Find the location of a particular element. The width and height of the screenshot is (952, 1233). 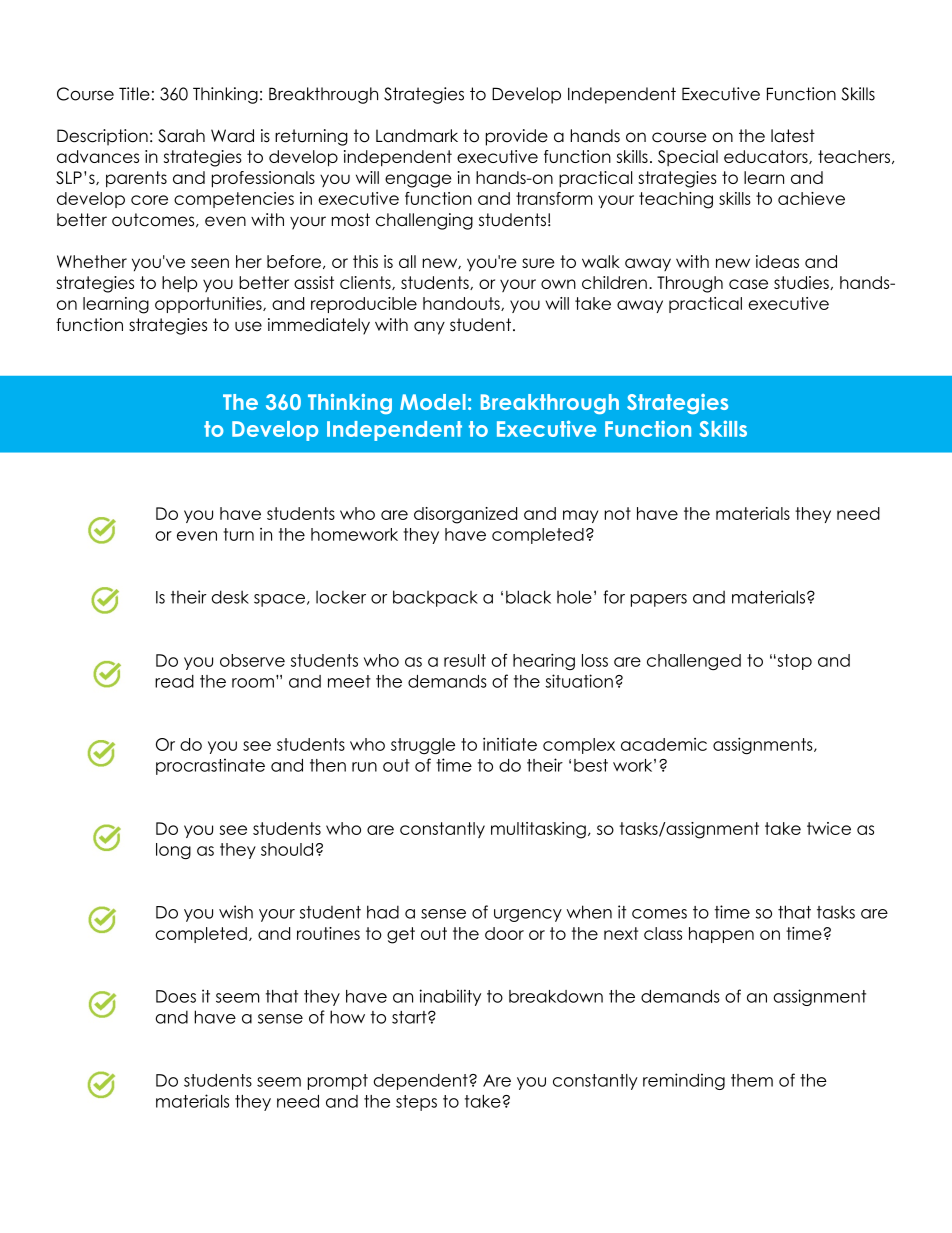

desk is located at coordinates (230, 597).
